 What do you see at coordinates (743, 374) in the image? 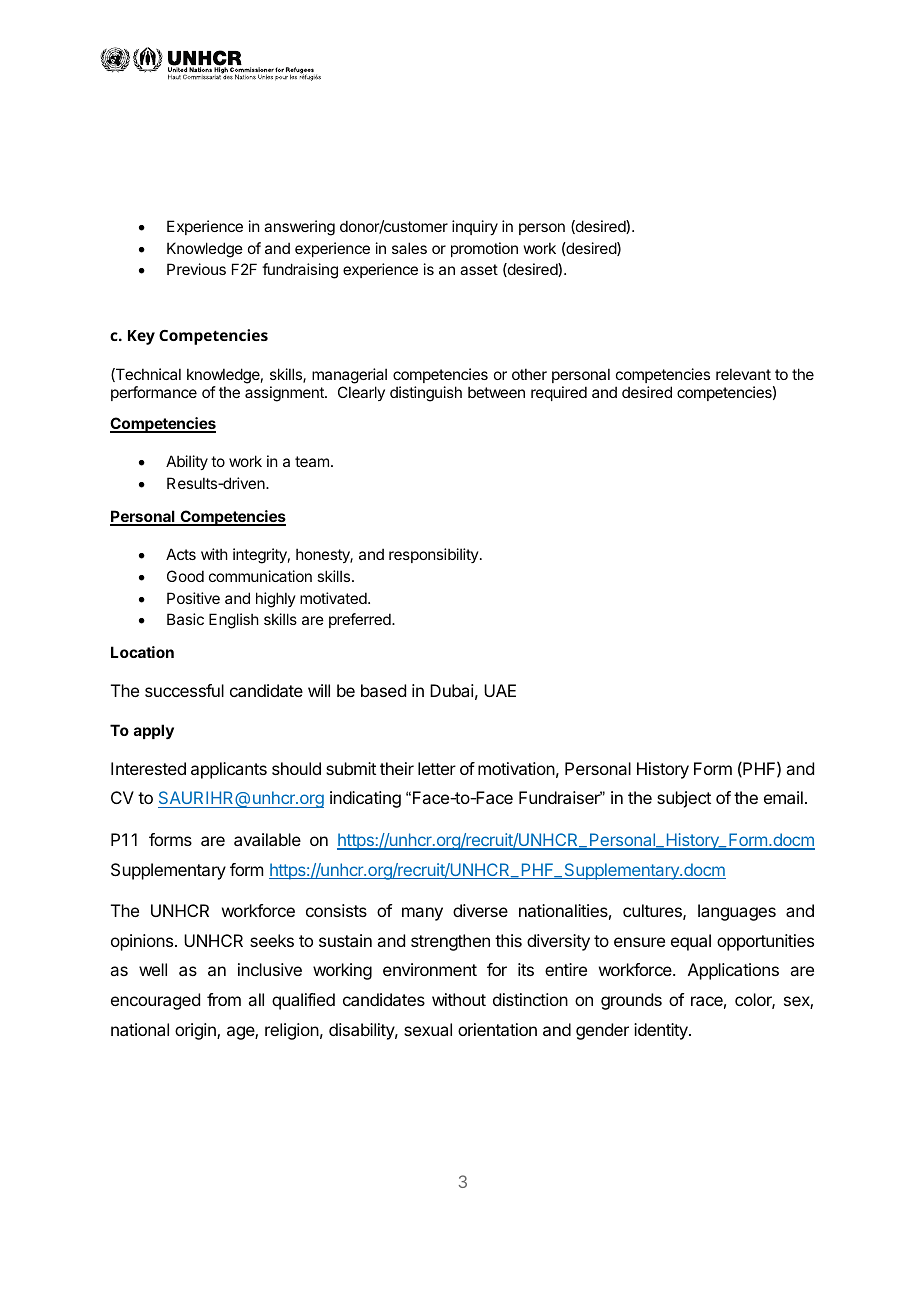
I see `relevant` at bounding box center [743, 374].
